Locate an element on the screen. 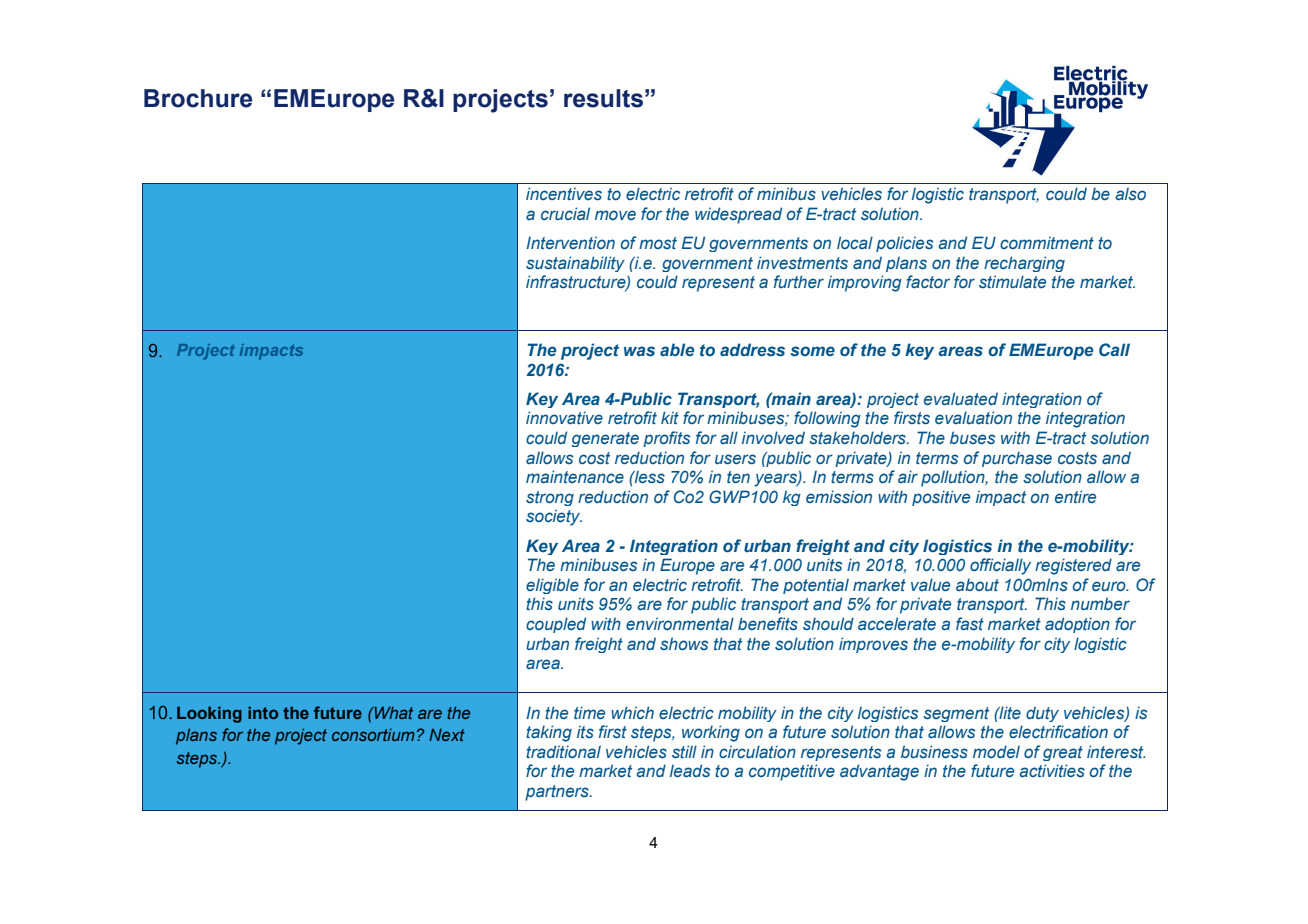  purchase is located at coordinates (1017, 459).
